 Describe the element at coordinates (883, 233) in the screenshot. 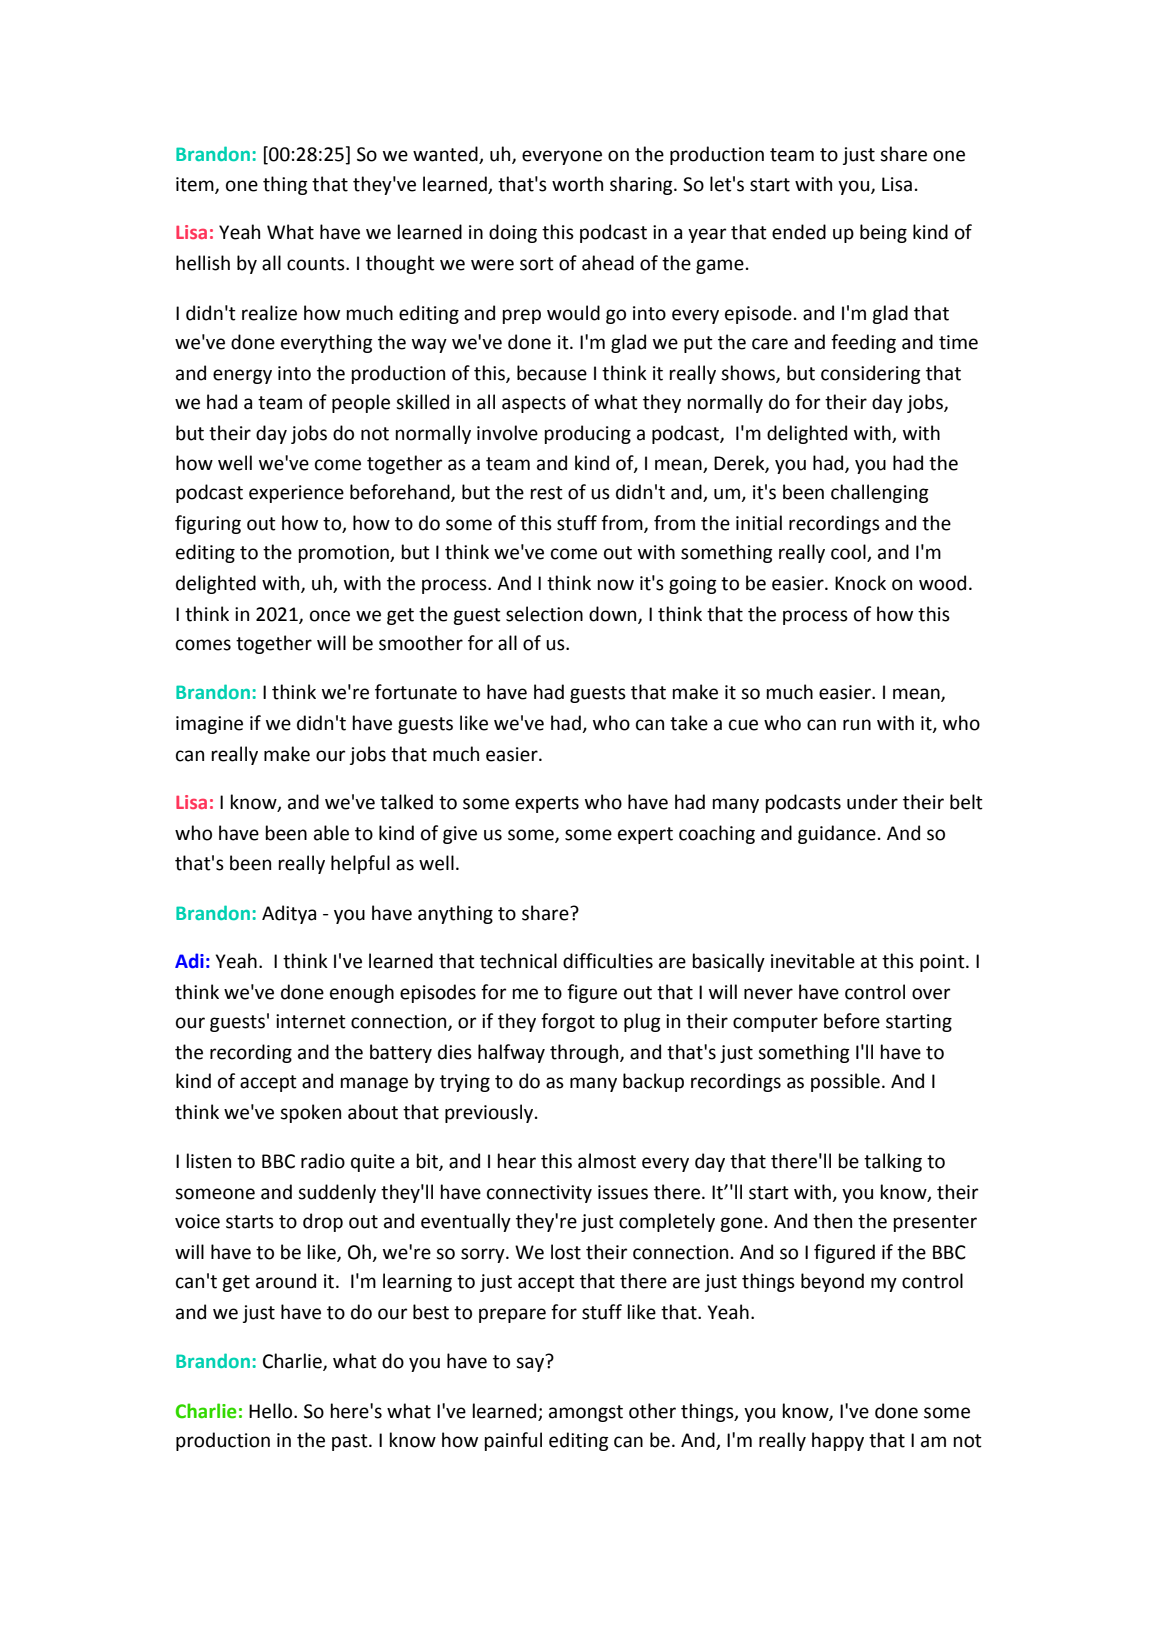

I see `being` at that location.
